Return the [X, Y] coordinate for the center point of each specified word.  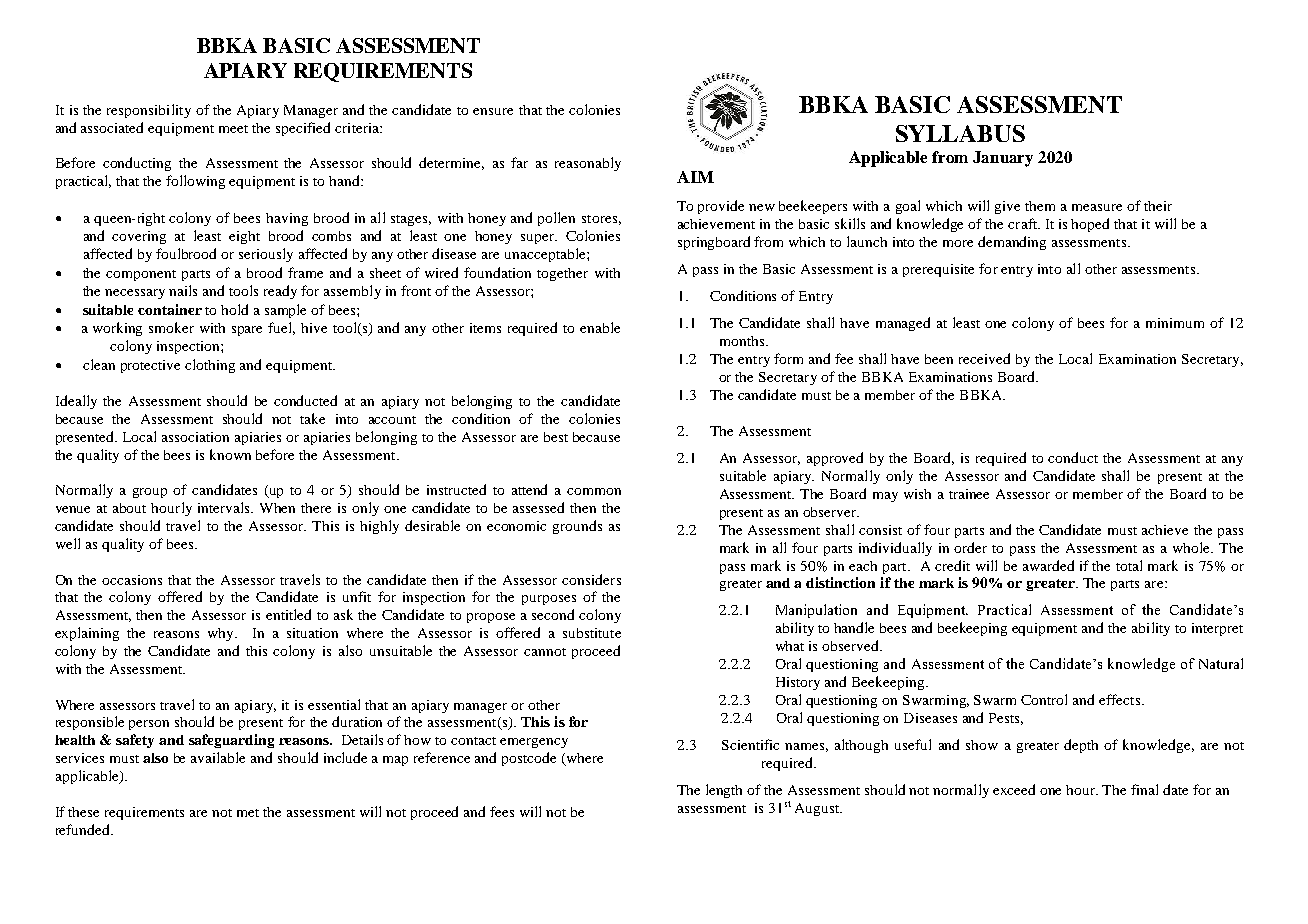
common [594, 491]
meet [233, 129]
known [230, 454]
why [222, 634]
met [248, 813]
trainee [969, 494]
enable [600, 327]
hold [234, 309]
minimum [1175, 323]
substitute [592, 633]
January [1003, 159]
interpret [1217, 629]
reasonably [588, 164]
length [724, 791]
